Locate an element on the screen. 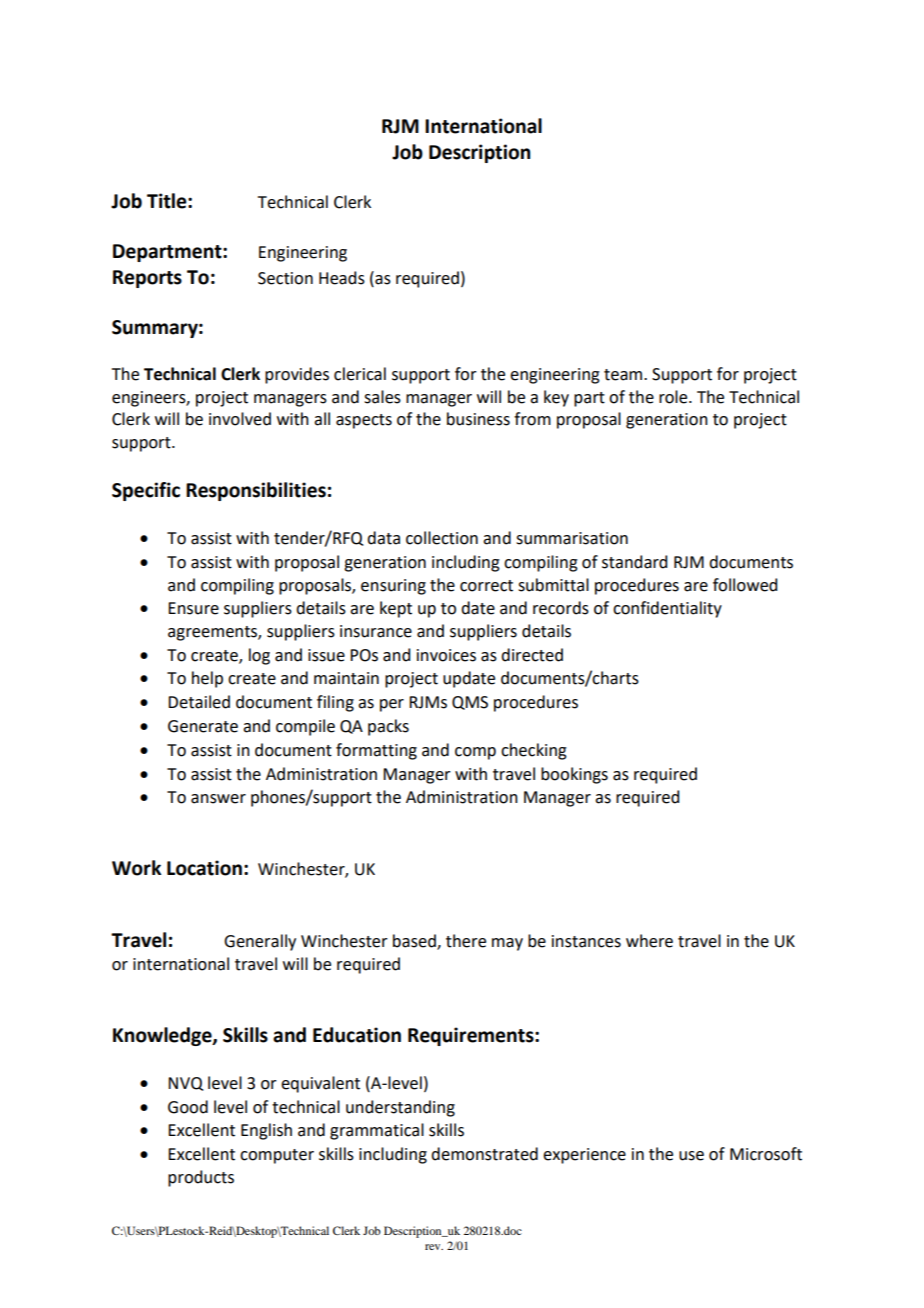 This screenshot has width=924, height=1308. bookings is located at coordinates (574, 775).
